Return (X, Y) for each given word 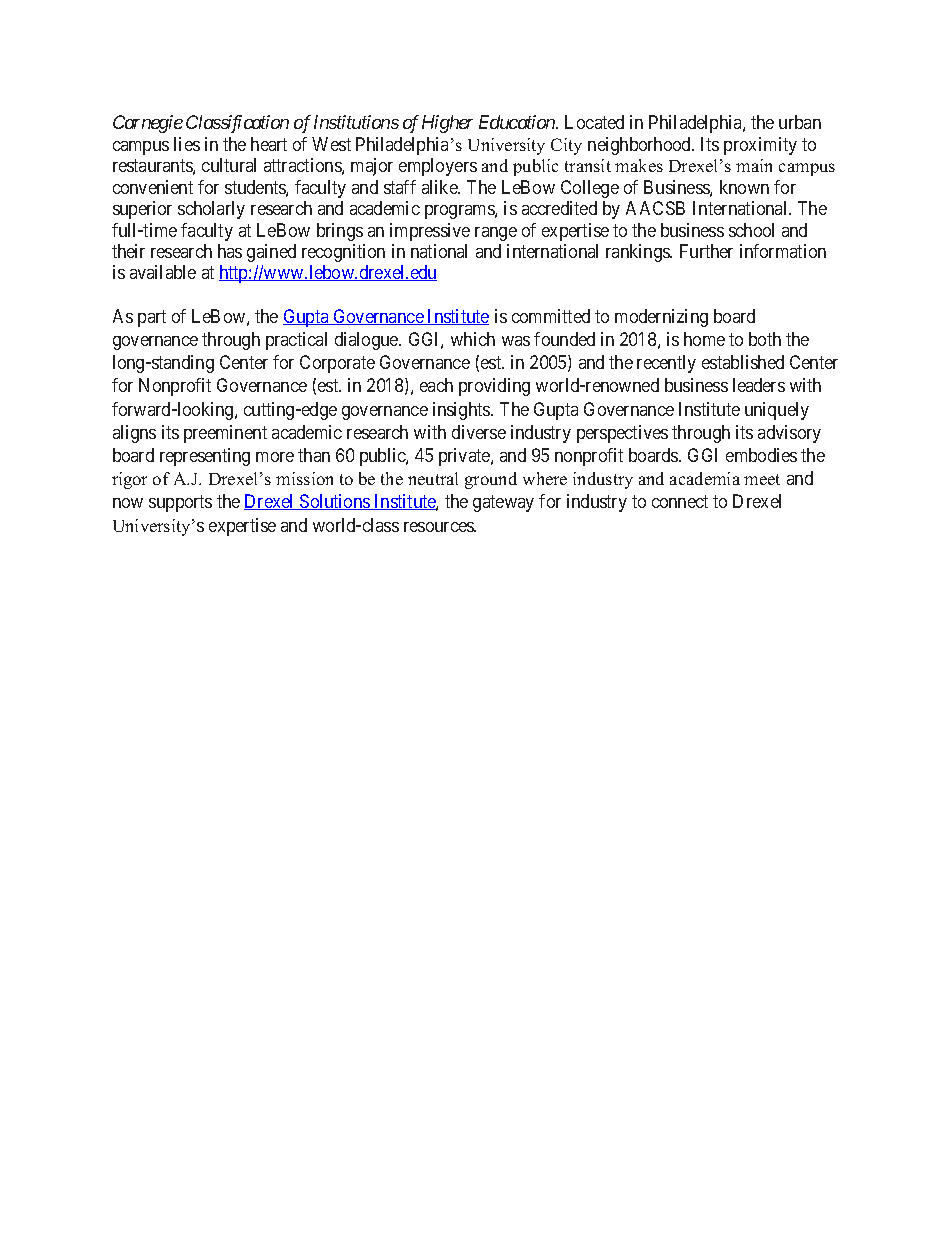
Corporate (337, 364)
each (436, 385)
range (496, 234)
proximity (760, 146)
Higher (447, 124)
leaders (759, 385)
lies (187, 144)
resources (439, 527)
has (230, 251)
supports (180, 504)
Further (706, 251)
